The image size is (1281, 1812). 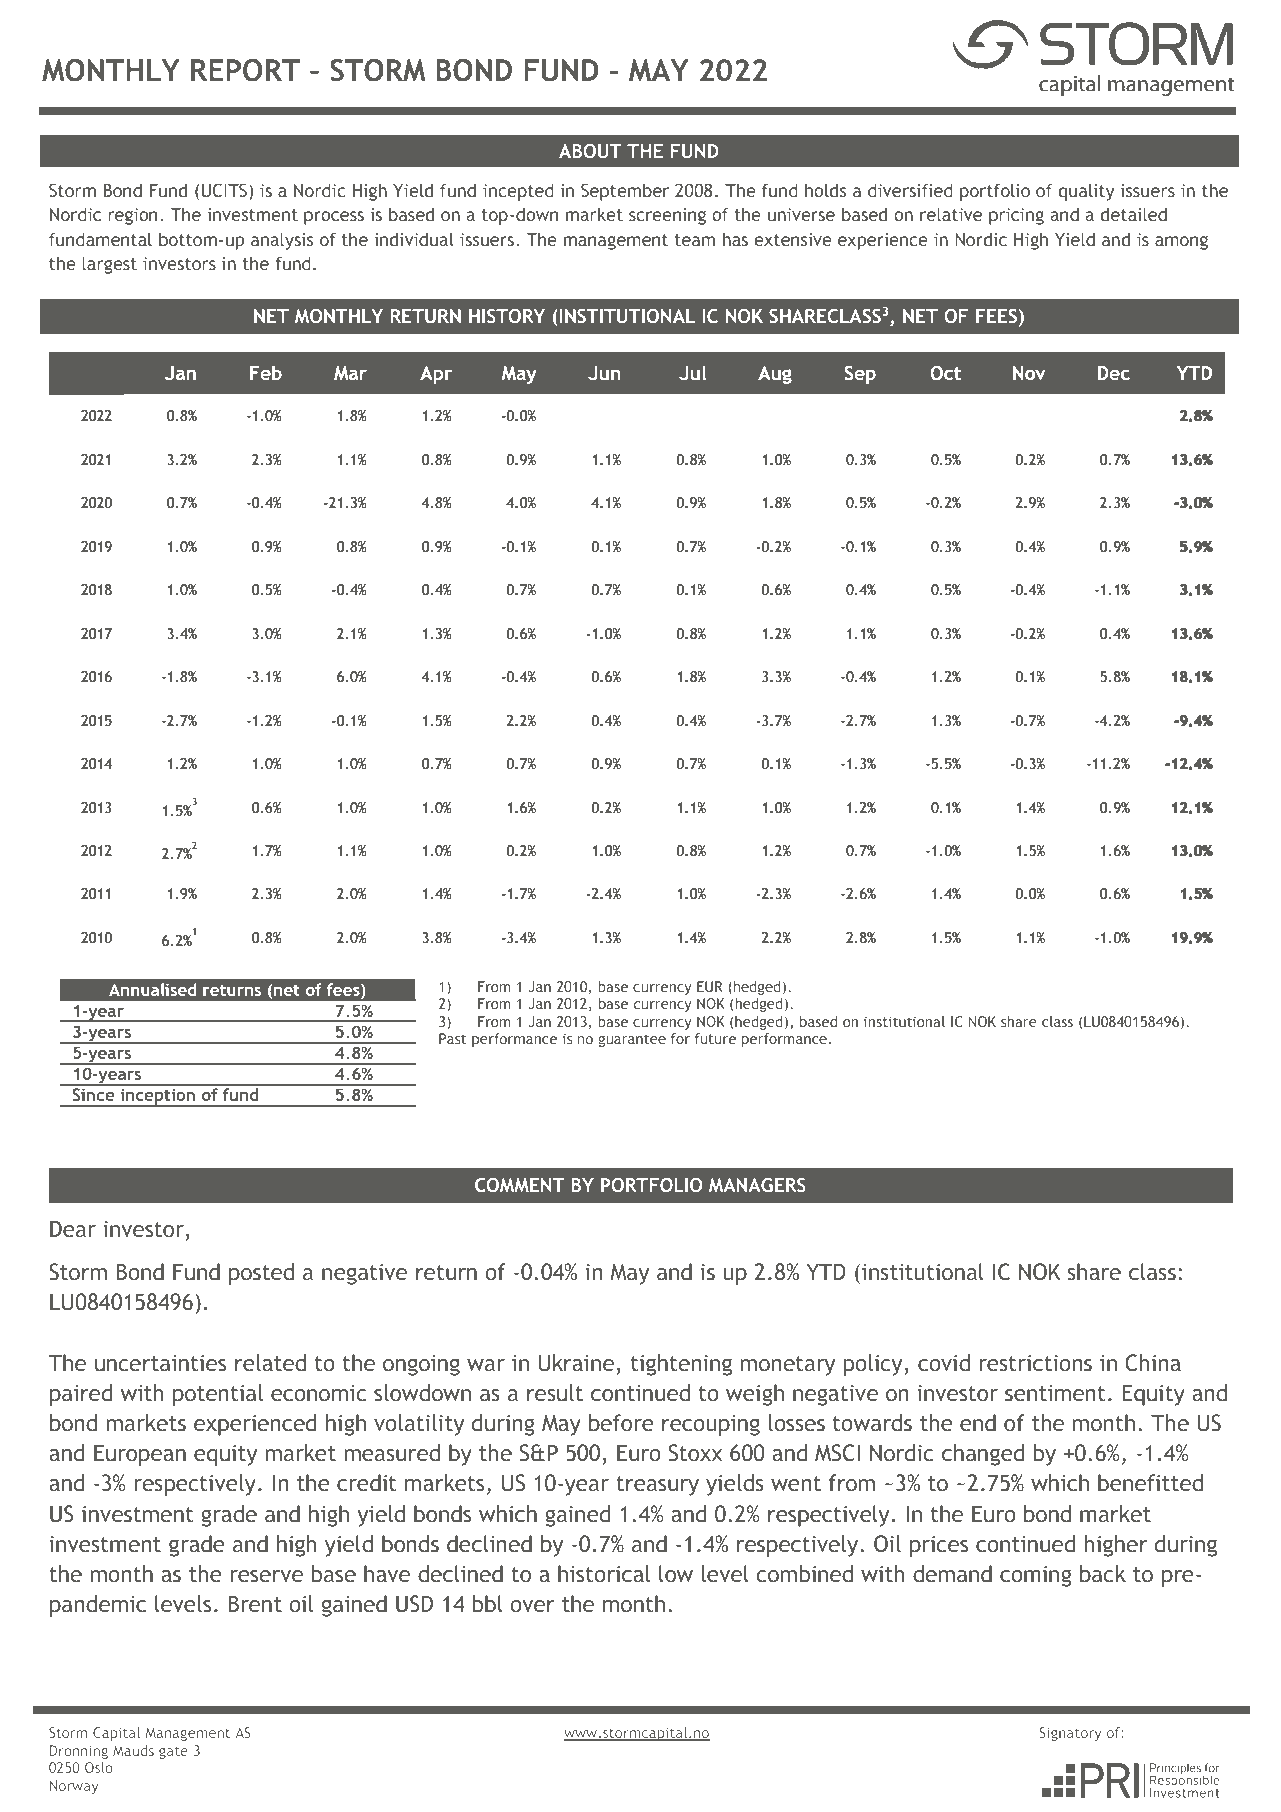 I want to click on quality, so click(x=1086, y=192).
